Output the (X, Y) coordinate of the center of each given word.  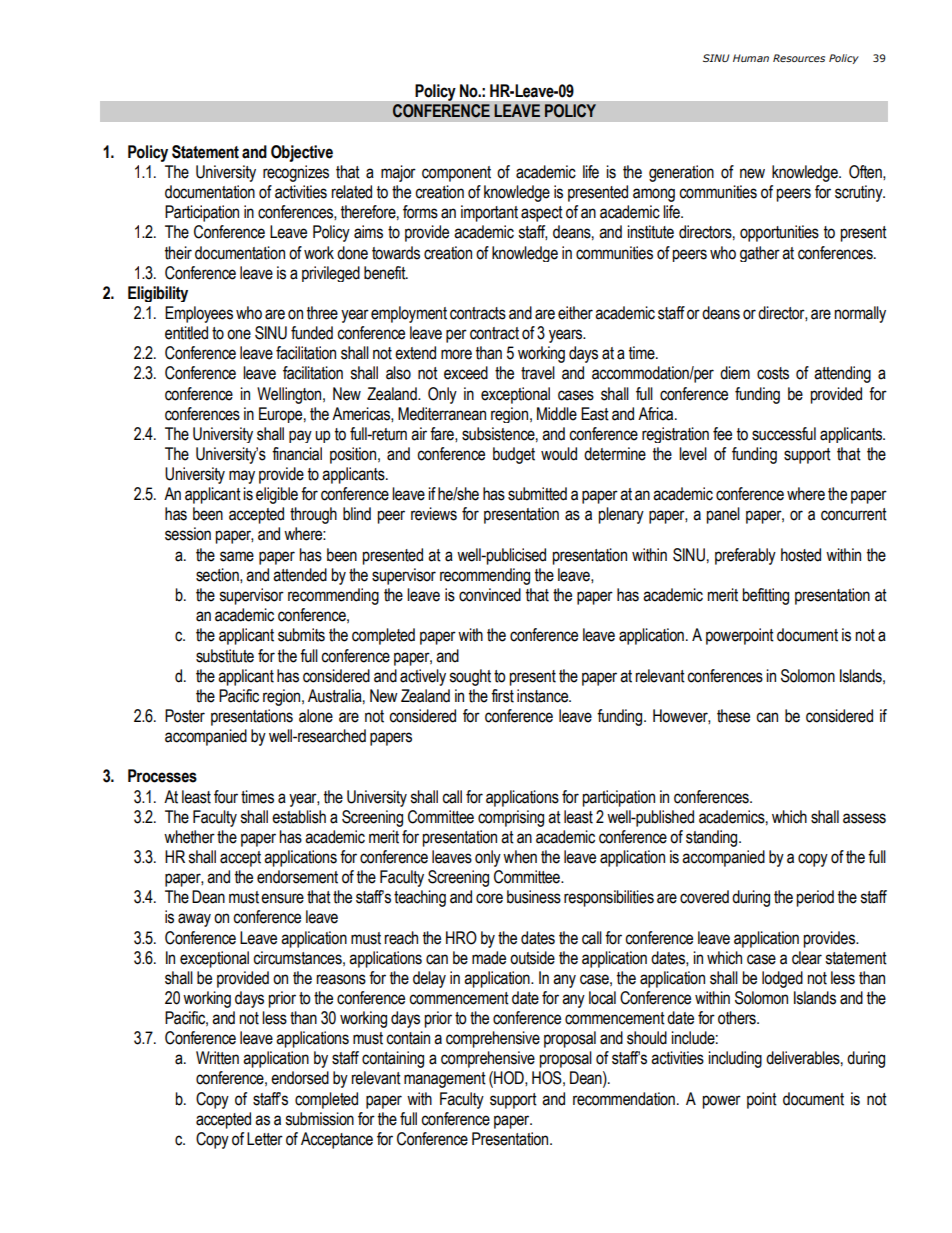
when (520, 857)
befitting (765, 596)
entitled (186, 333)
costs (773, 373)
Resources (799, 58)
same (237, 556)
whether (189, 837)
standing (713, 838)
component (456, 174)
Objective (302, 153)
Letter (265, 1139)
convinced (490, 595)
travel (538, 373)
